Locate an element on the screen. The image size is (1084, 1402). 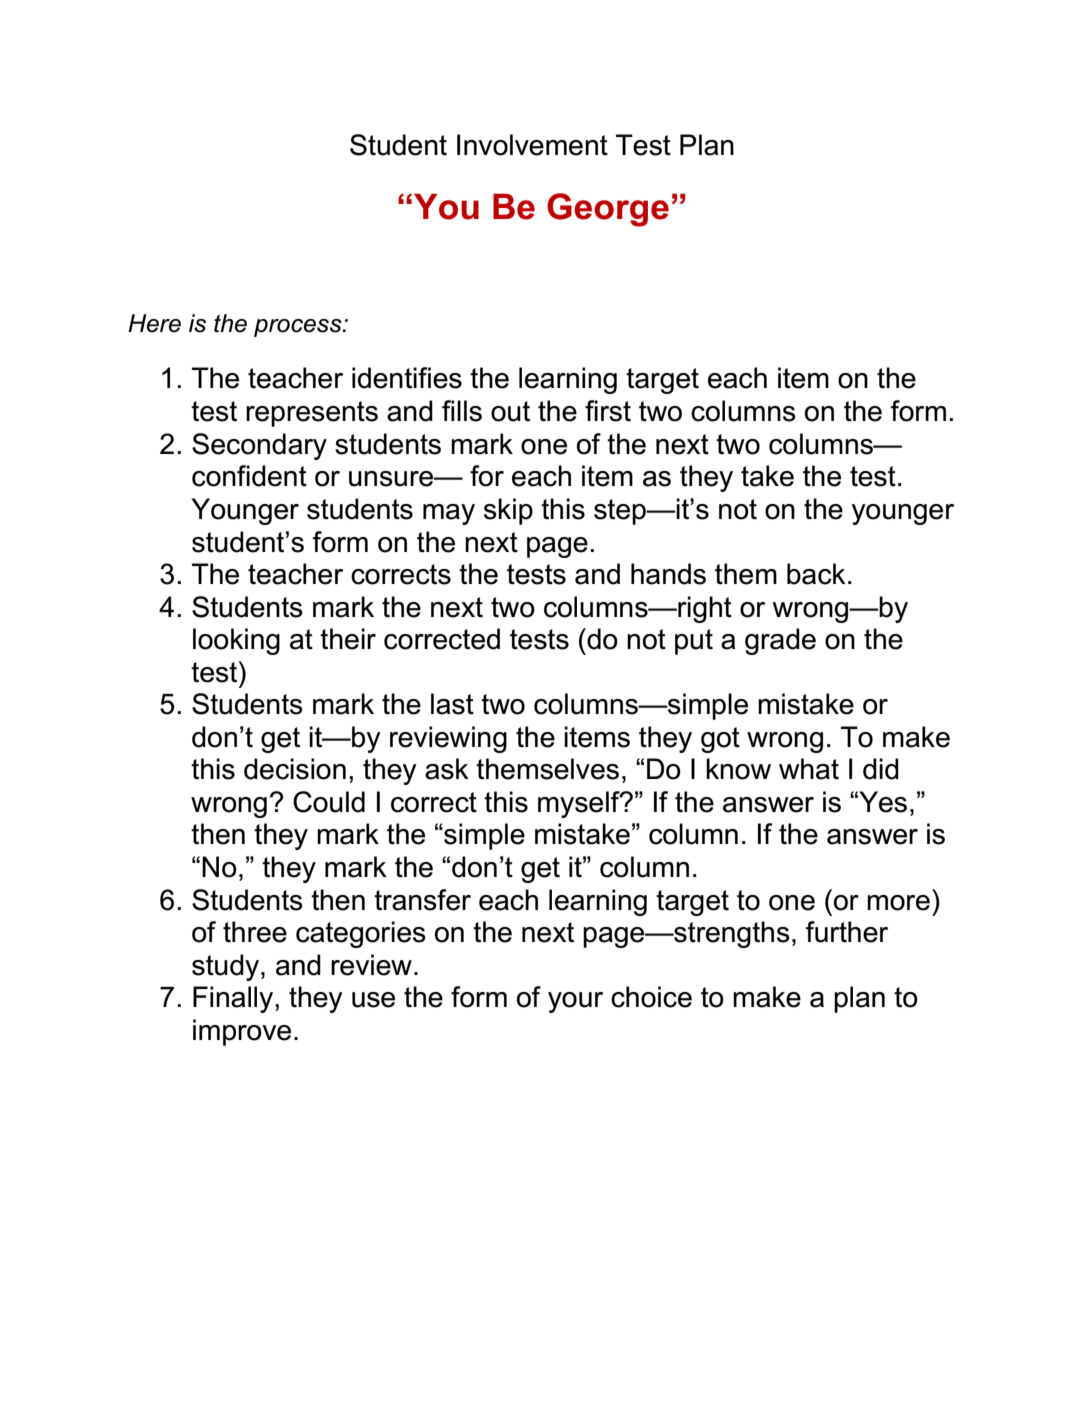
George is located at coordinates (608, 210).
